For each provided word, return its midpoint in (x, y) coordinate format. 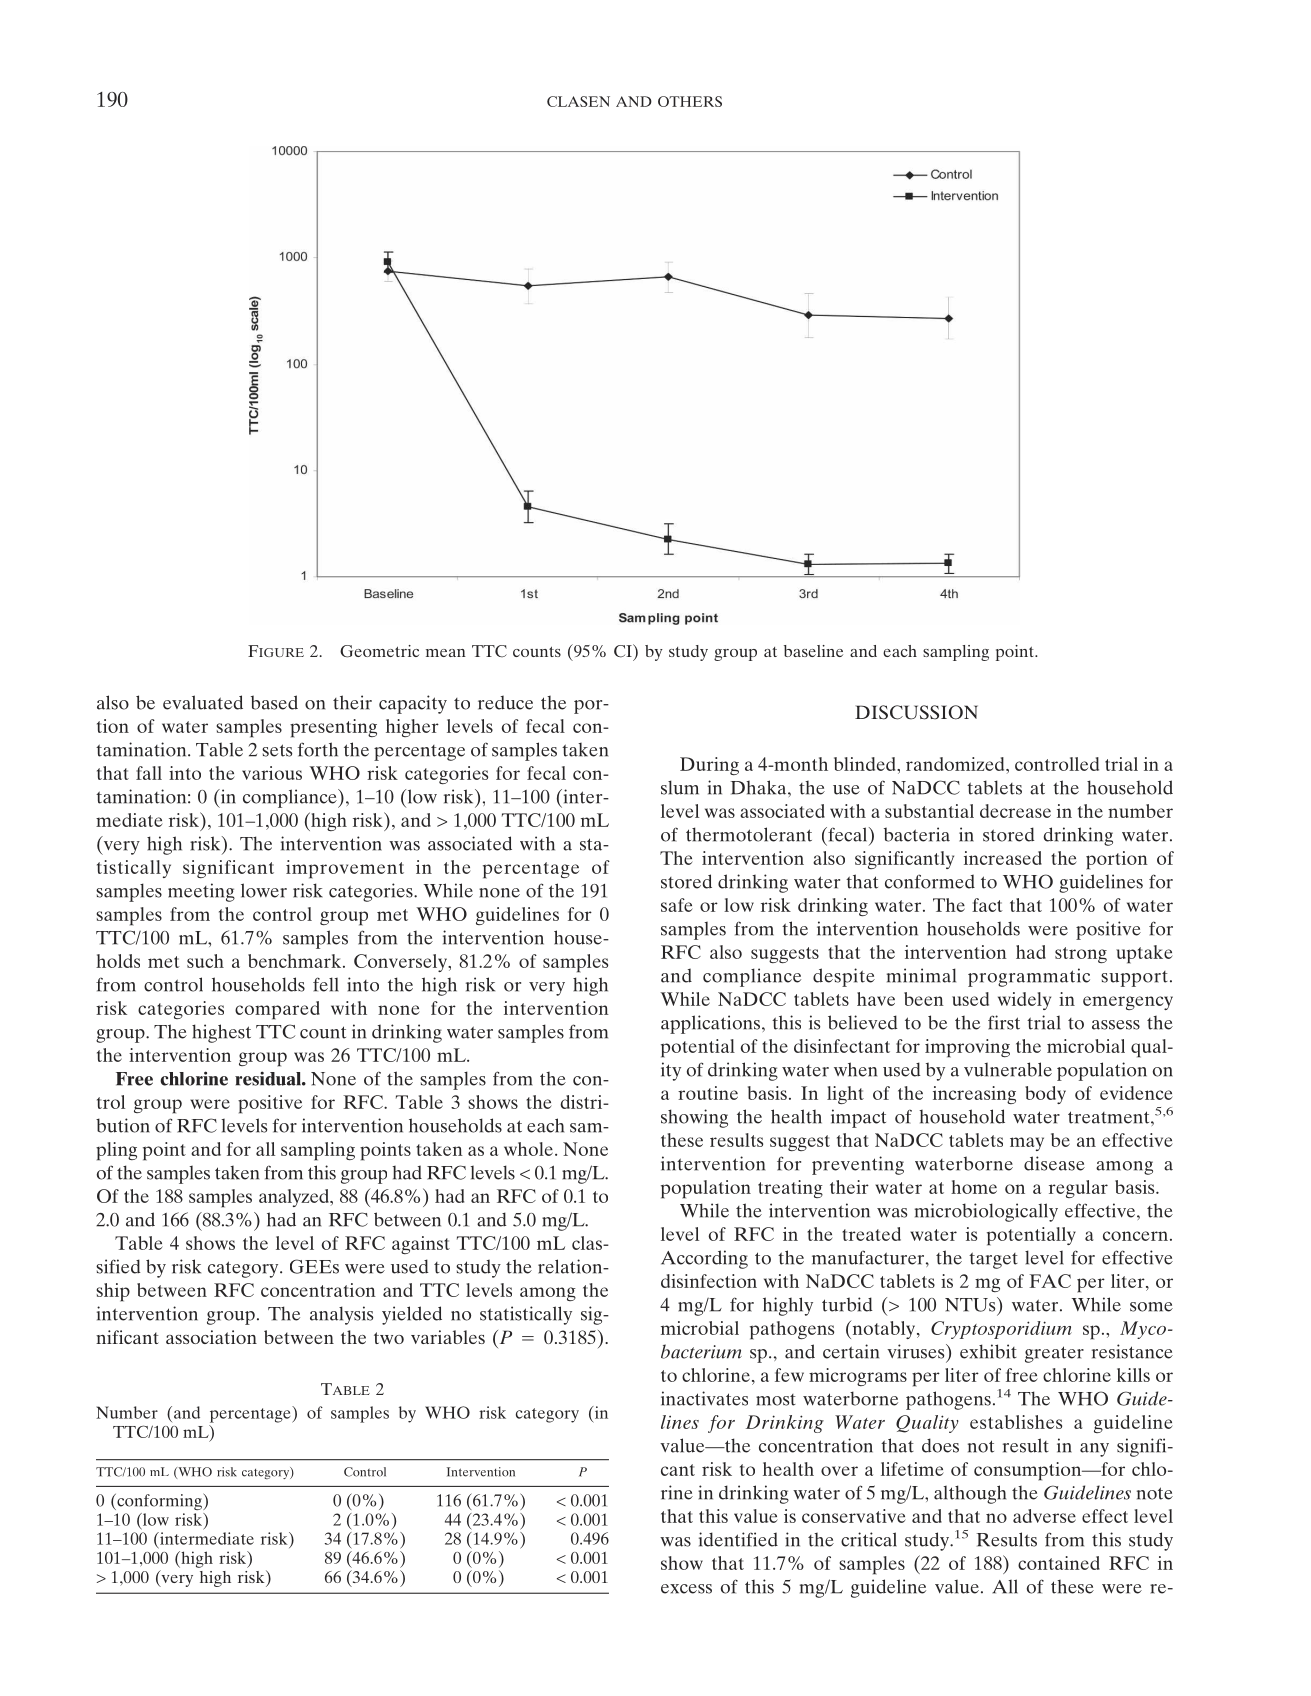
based (274, 702)
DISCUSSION (916, 712)
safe (677, 905)
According (704, 1259)
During (709, 766)
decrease (1015, 811)
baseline (813, 651)
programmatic (1029, 977)
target (993, 1260)
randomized (956, 764)
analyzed (295, 1198)
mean (446, 653)
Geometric (379, 651)
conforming (159, 1501)
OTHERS (690, 101)
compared (277, 1010)
